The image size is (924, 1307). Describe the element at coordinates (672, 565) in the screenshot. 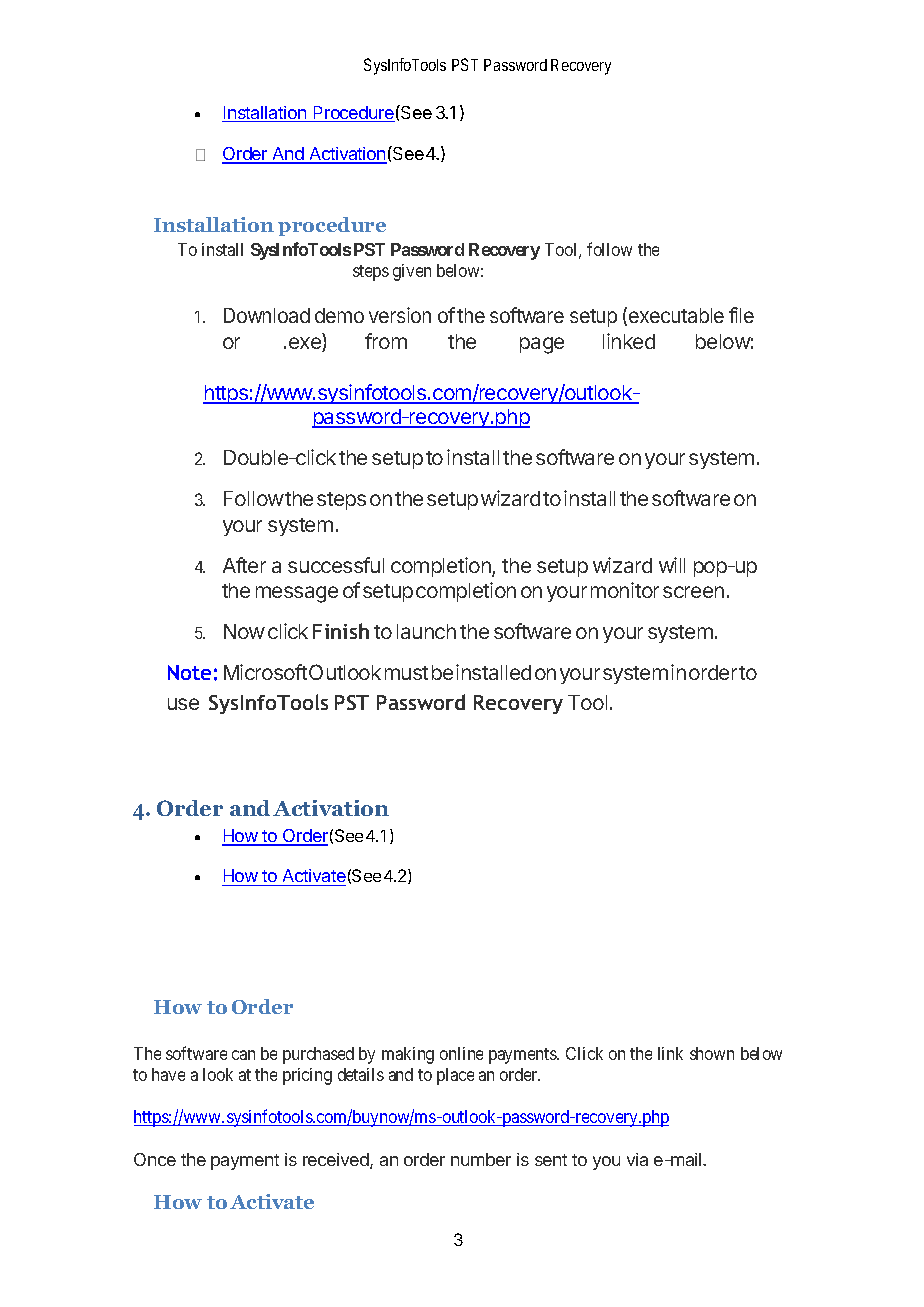

I see `will` at that location.
